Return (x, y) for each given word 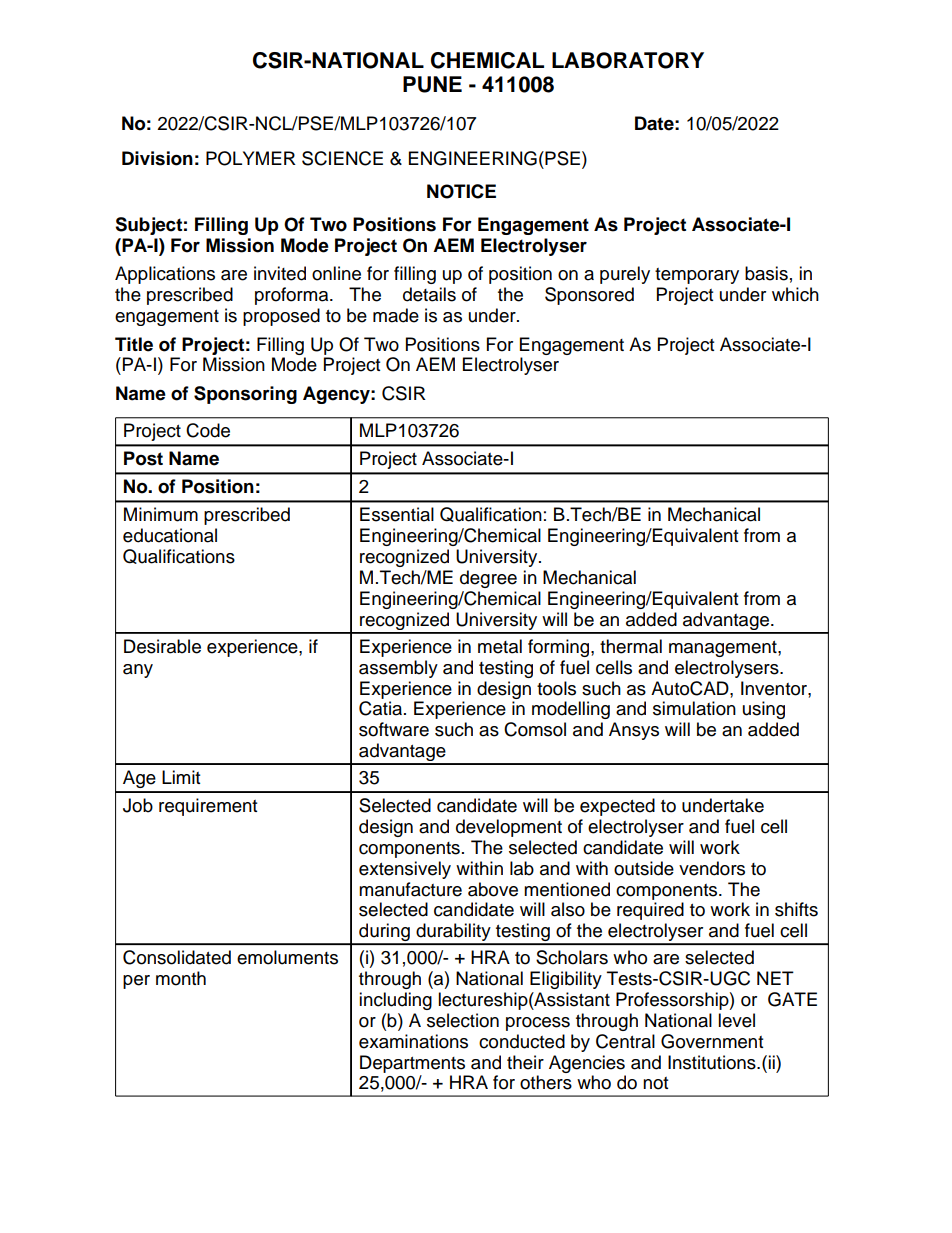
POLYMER (251, 158)
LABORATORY (628, 60)
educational (170, 535)
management (724, 649)
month (181, 978)
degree (488, 579)
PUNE (432, 84)
